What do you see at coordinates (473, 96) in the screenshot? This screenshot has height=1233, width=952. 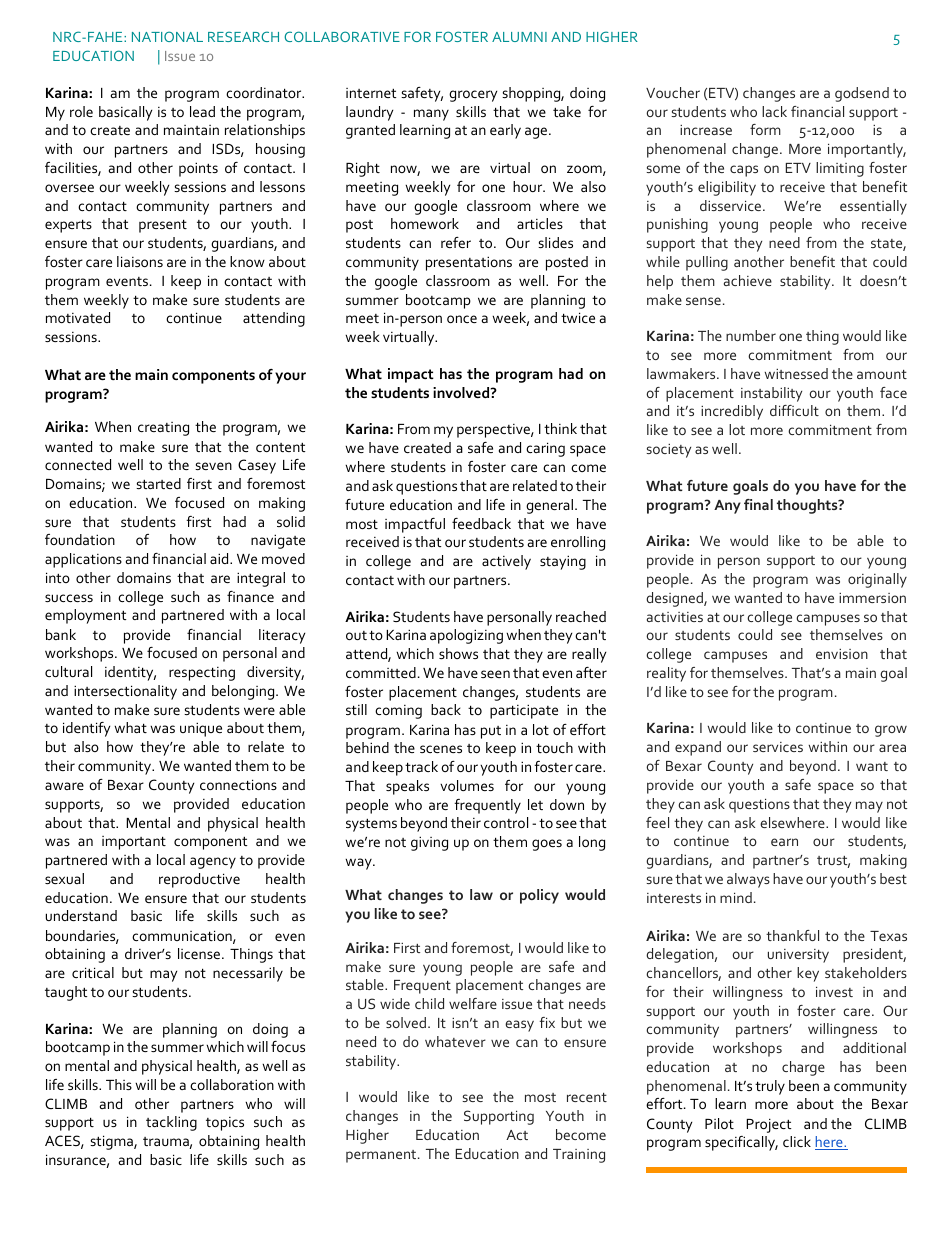 I see `grocery` at bounding box center [473, 96].
